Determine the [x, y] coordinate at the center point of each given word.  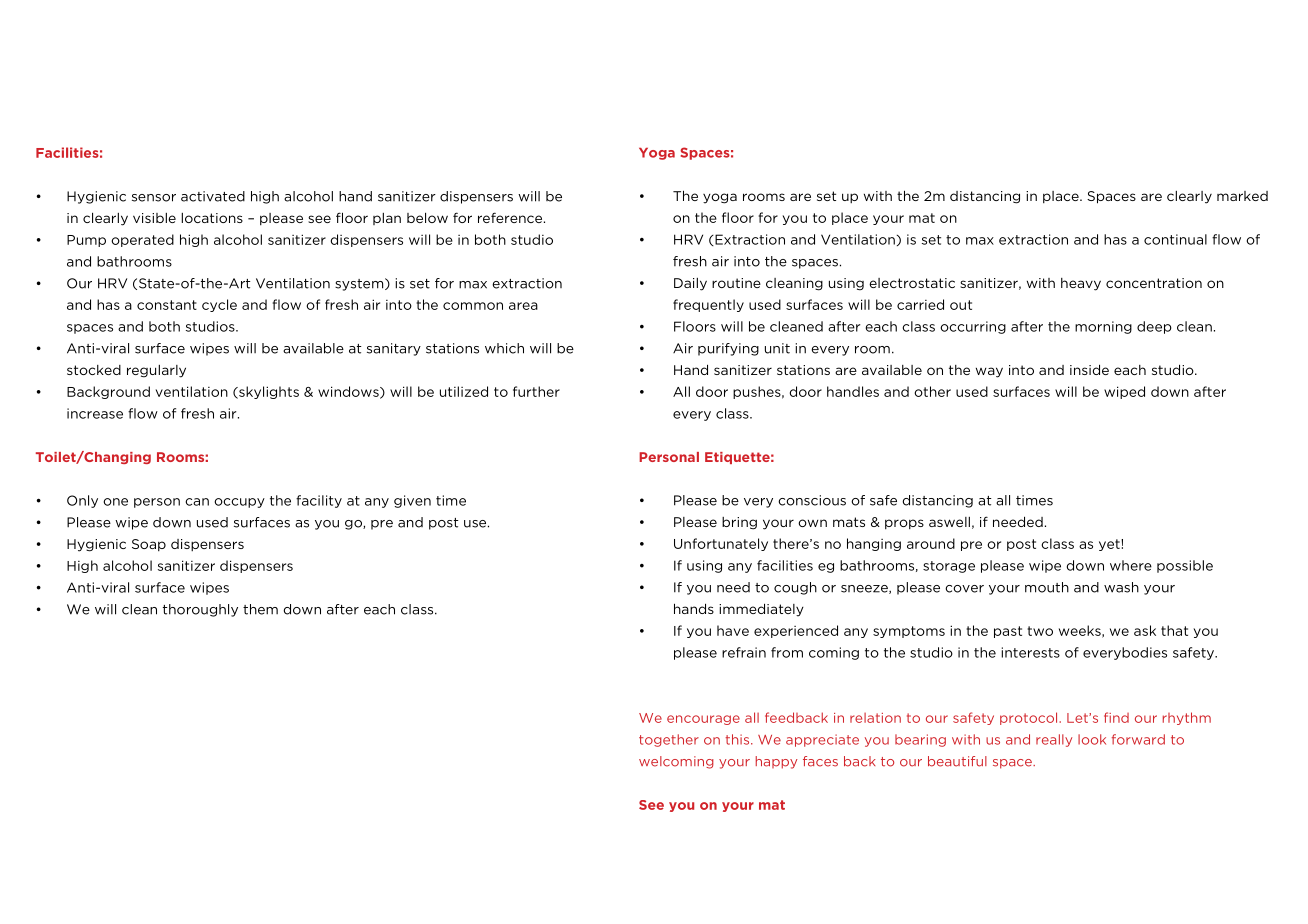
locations [212, 218]
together [669, 740]
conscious [812, 500]
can [197, 502]
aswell [949, 522]
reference [511, 217]
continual [1175, 239]
